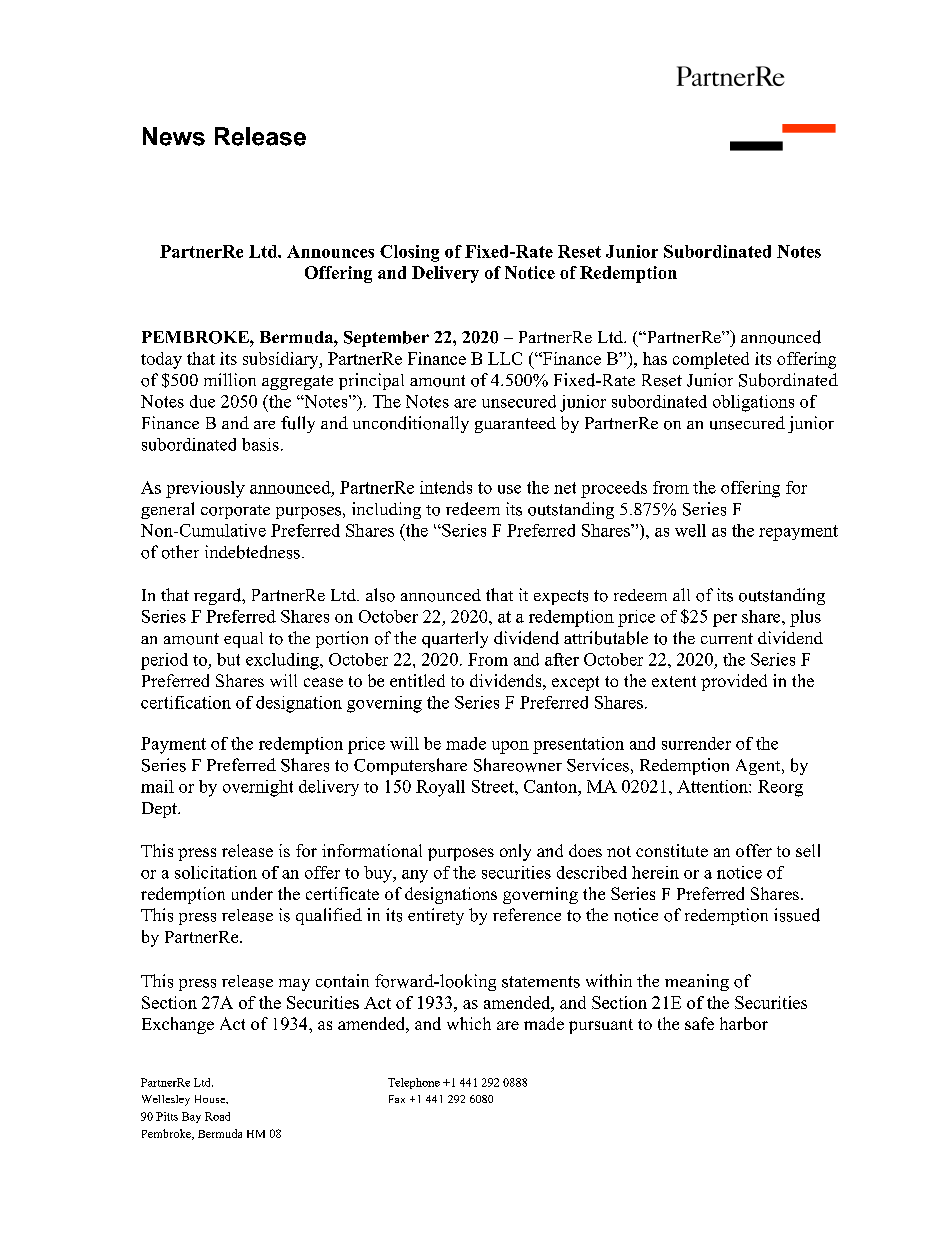 This screenshot has width=952, height=1233. Describe the element at coordinates (672, 850) in the screenshot. I see `constitute` at that location.
